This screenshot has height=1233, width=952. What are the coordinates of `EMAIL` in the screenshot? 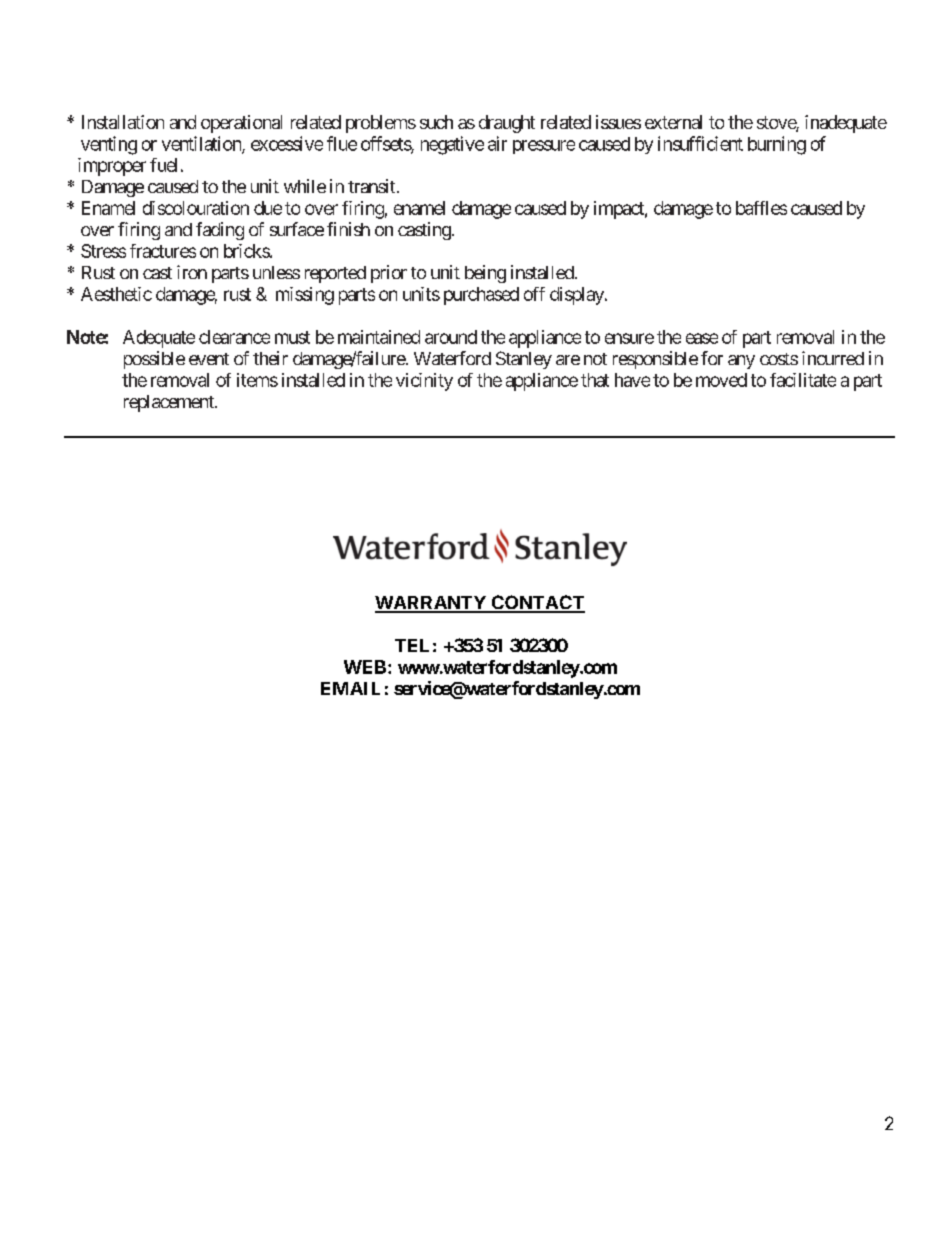 It's located at (350, 688).
